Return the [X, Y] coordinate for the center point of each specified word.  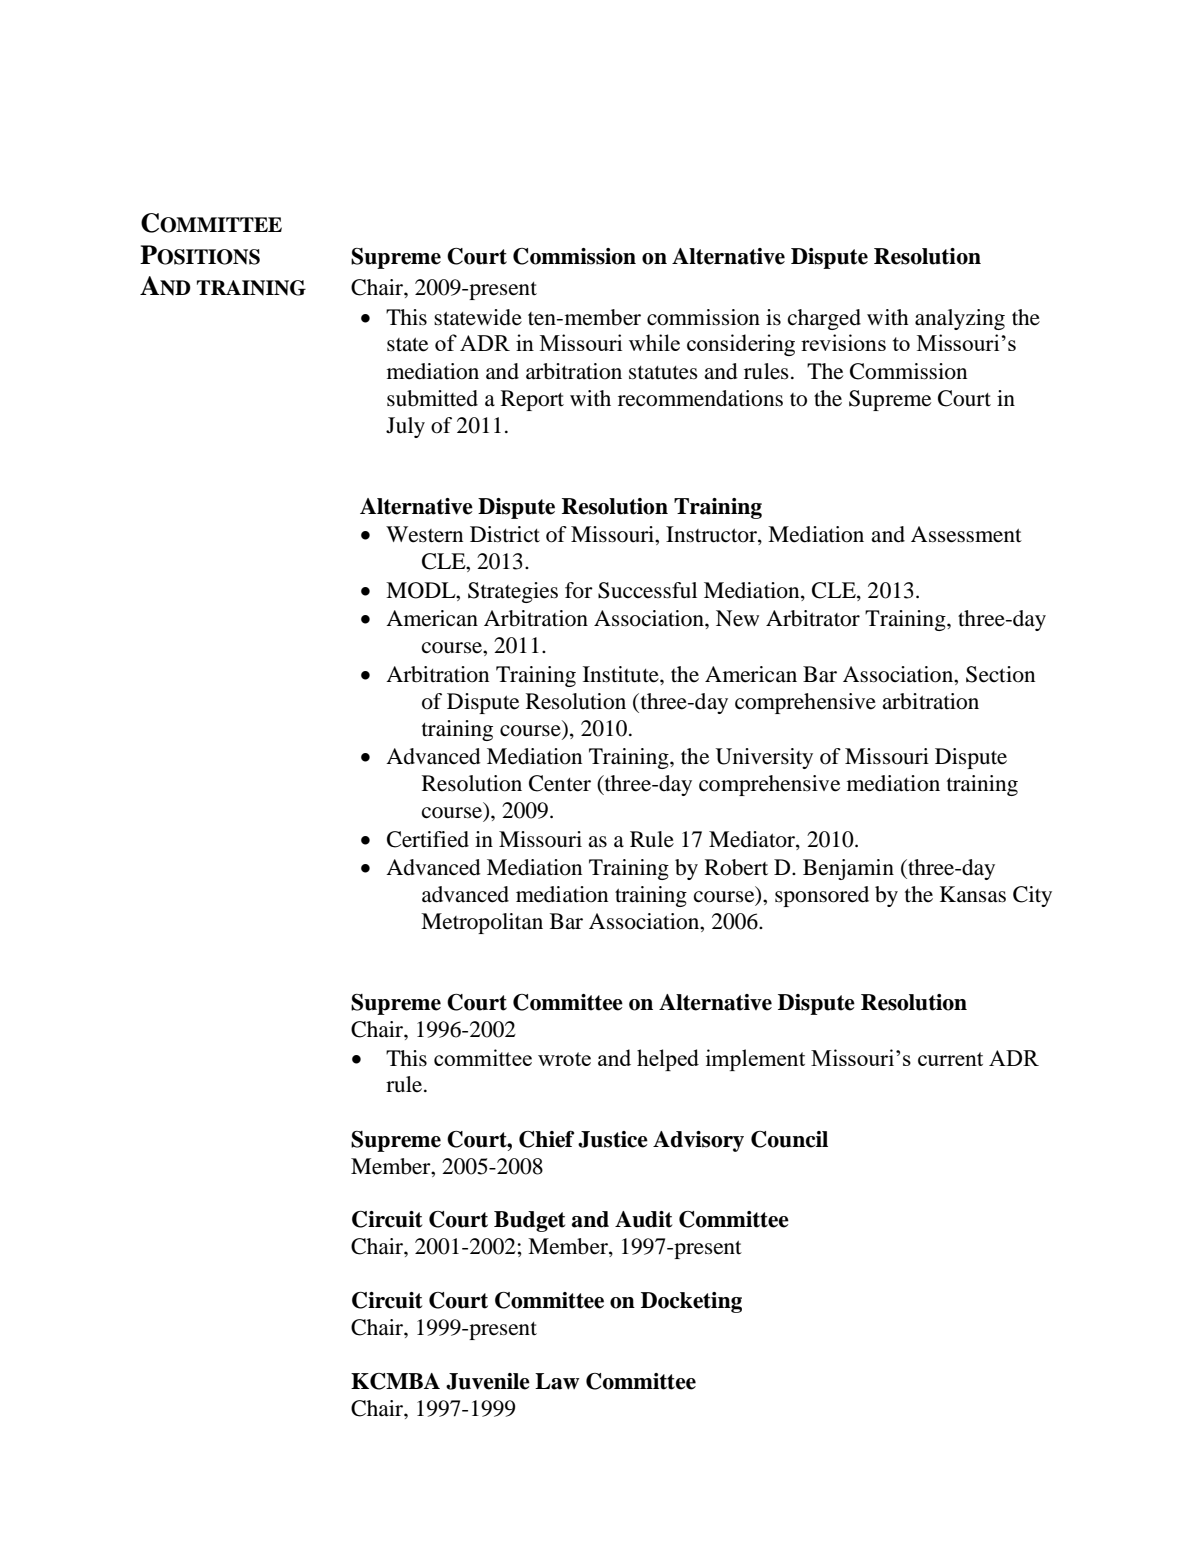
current [950, 1059]
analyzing [960, 319]
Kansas [973, 894]
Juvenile [488, 1381]
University [764, 758]
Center [560, 783]
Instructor [712, 535]
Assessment [966, 534]
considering [741, 345]
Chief [546, 1139]
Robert [736, 867]
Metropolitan [482, 923]
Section [1000, 674]
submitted [432, 398]
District [505, 534]
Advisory [698, 1141]
